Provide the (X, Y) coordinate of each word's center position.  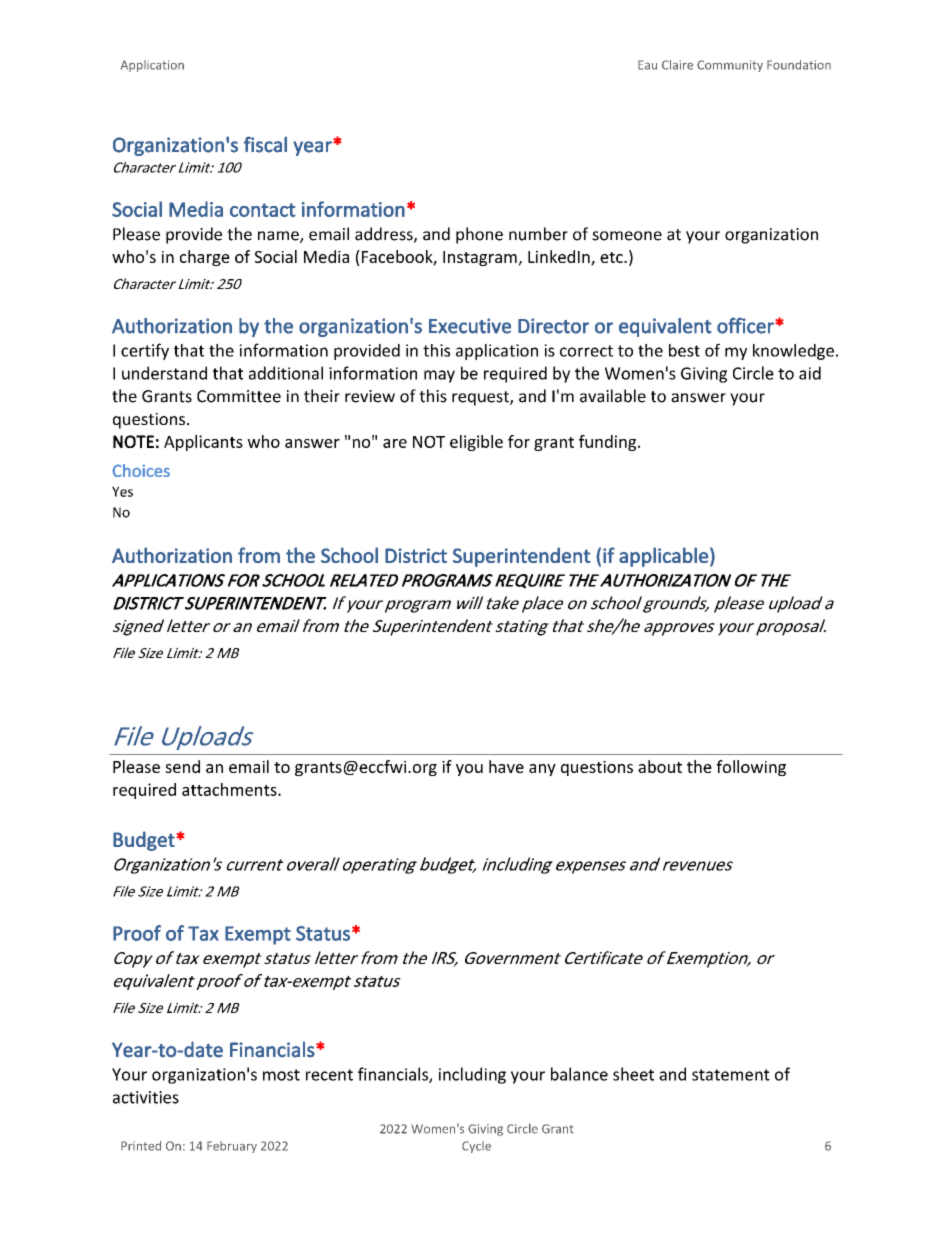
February (232, 1147)
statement (731, 1075)
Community (730, 66)
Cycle (476, 1147)
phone (479, 235)
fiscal (265, 144)
